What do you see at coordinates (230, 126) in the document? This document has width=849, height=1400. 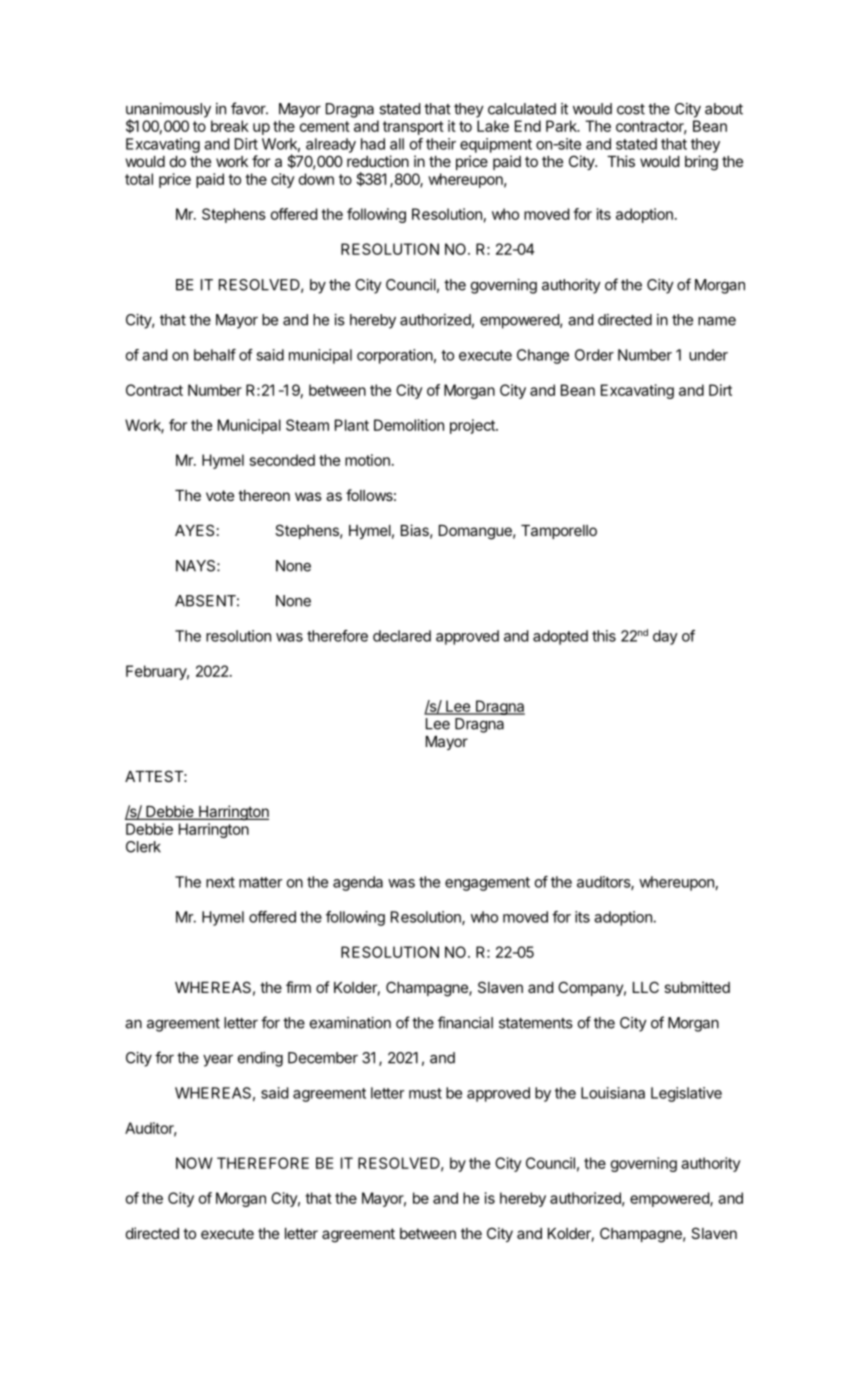 I see `break` at bounding box center [230, 126].
